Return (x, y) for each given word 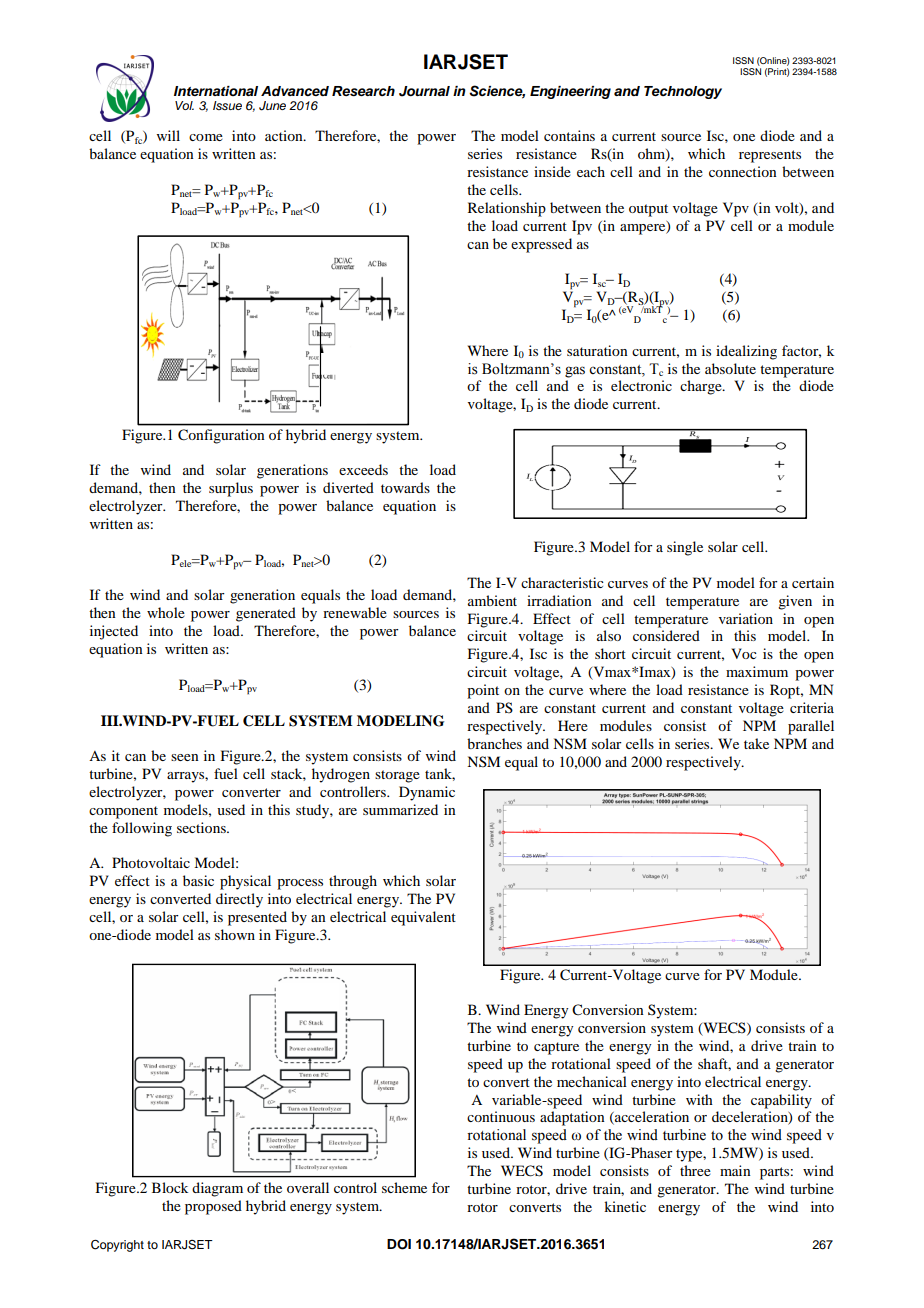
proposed (213, 1207)
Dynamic (427, 793)
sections (202, 827)
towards (405, 487)
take (756, 743)
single (685, 548)
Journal (424, 91)
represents (770, 156)
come (206, 137)
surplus (231, 489)
